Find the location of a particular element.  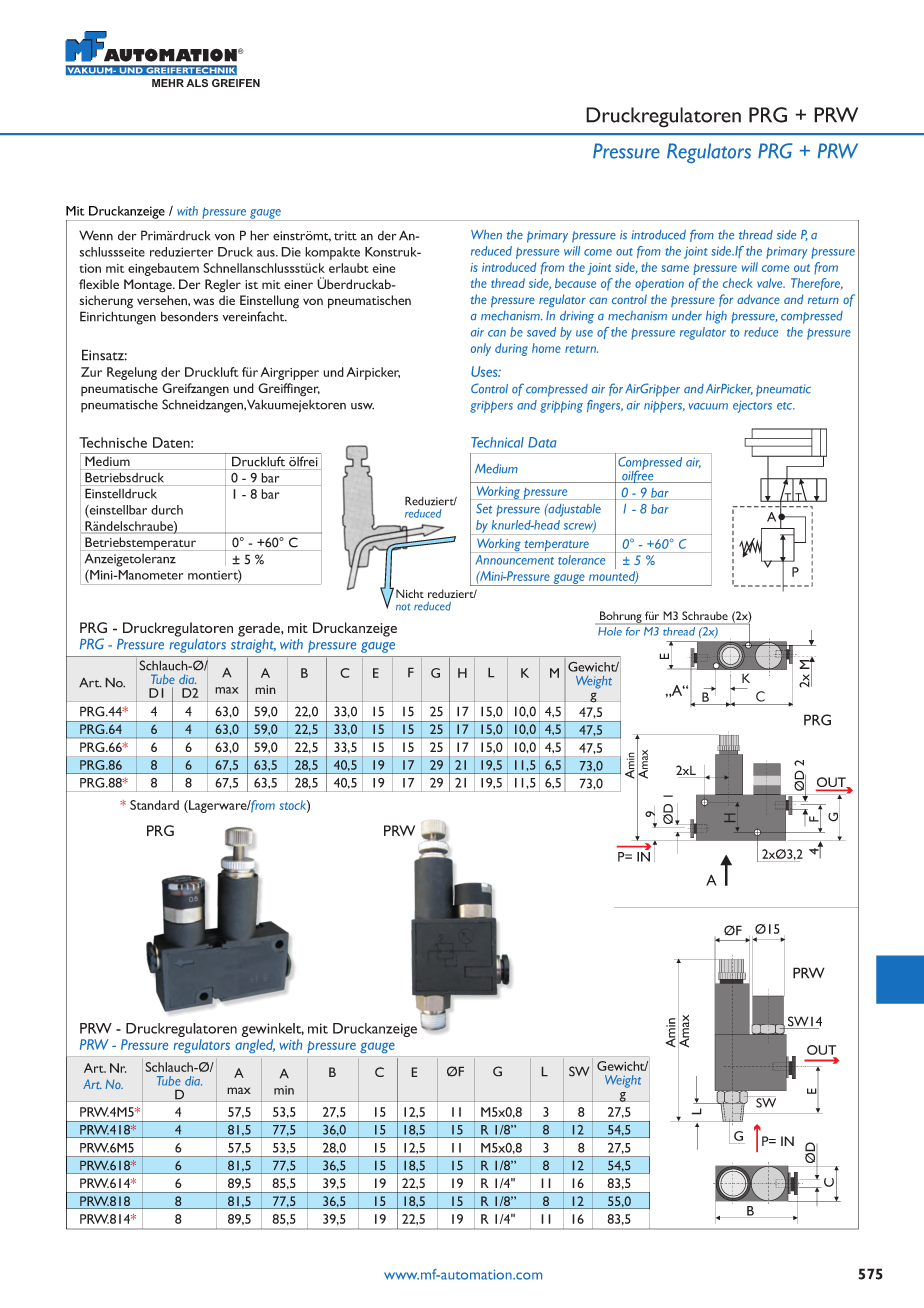

MEHR is located at coordinates (168, 83).
